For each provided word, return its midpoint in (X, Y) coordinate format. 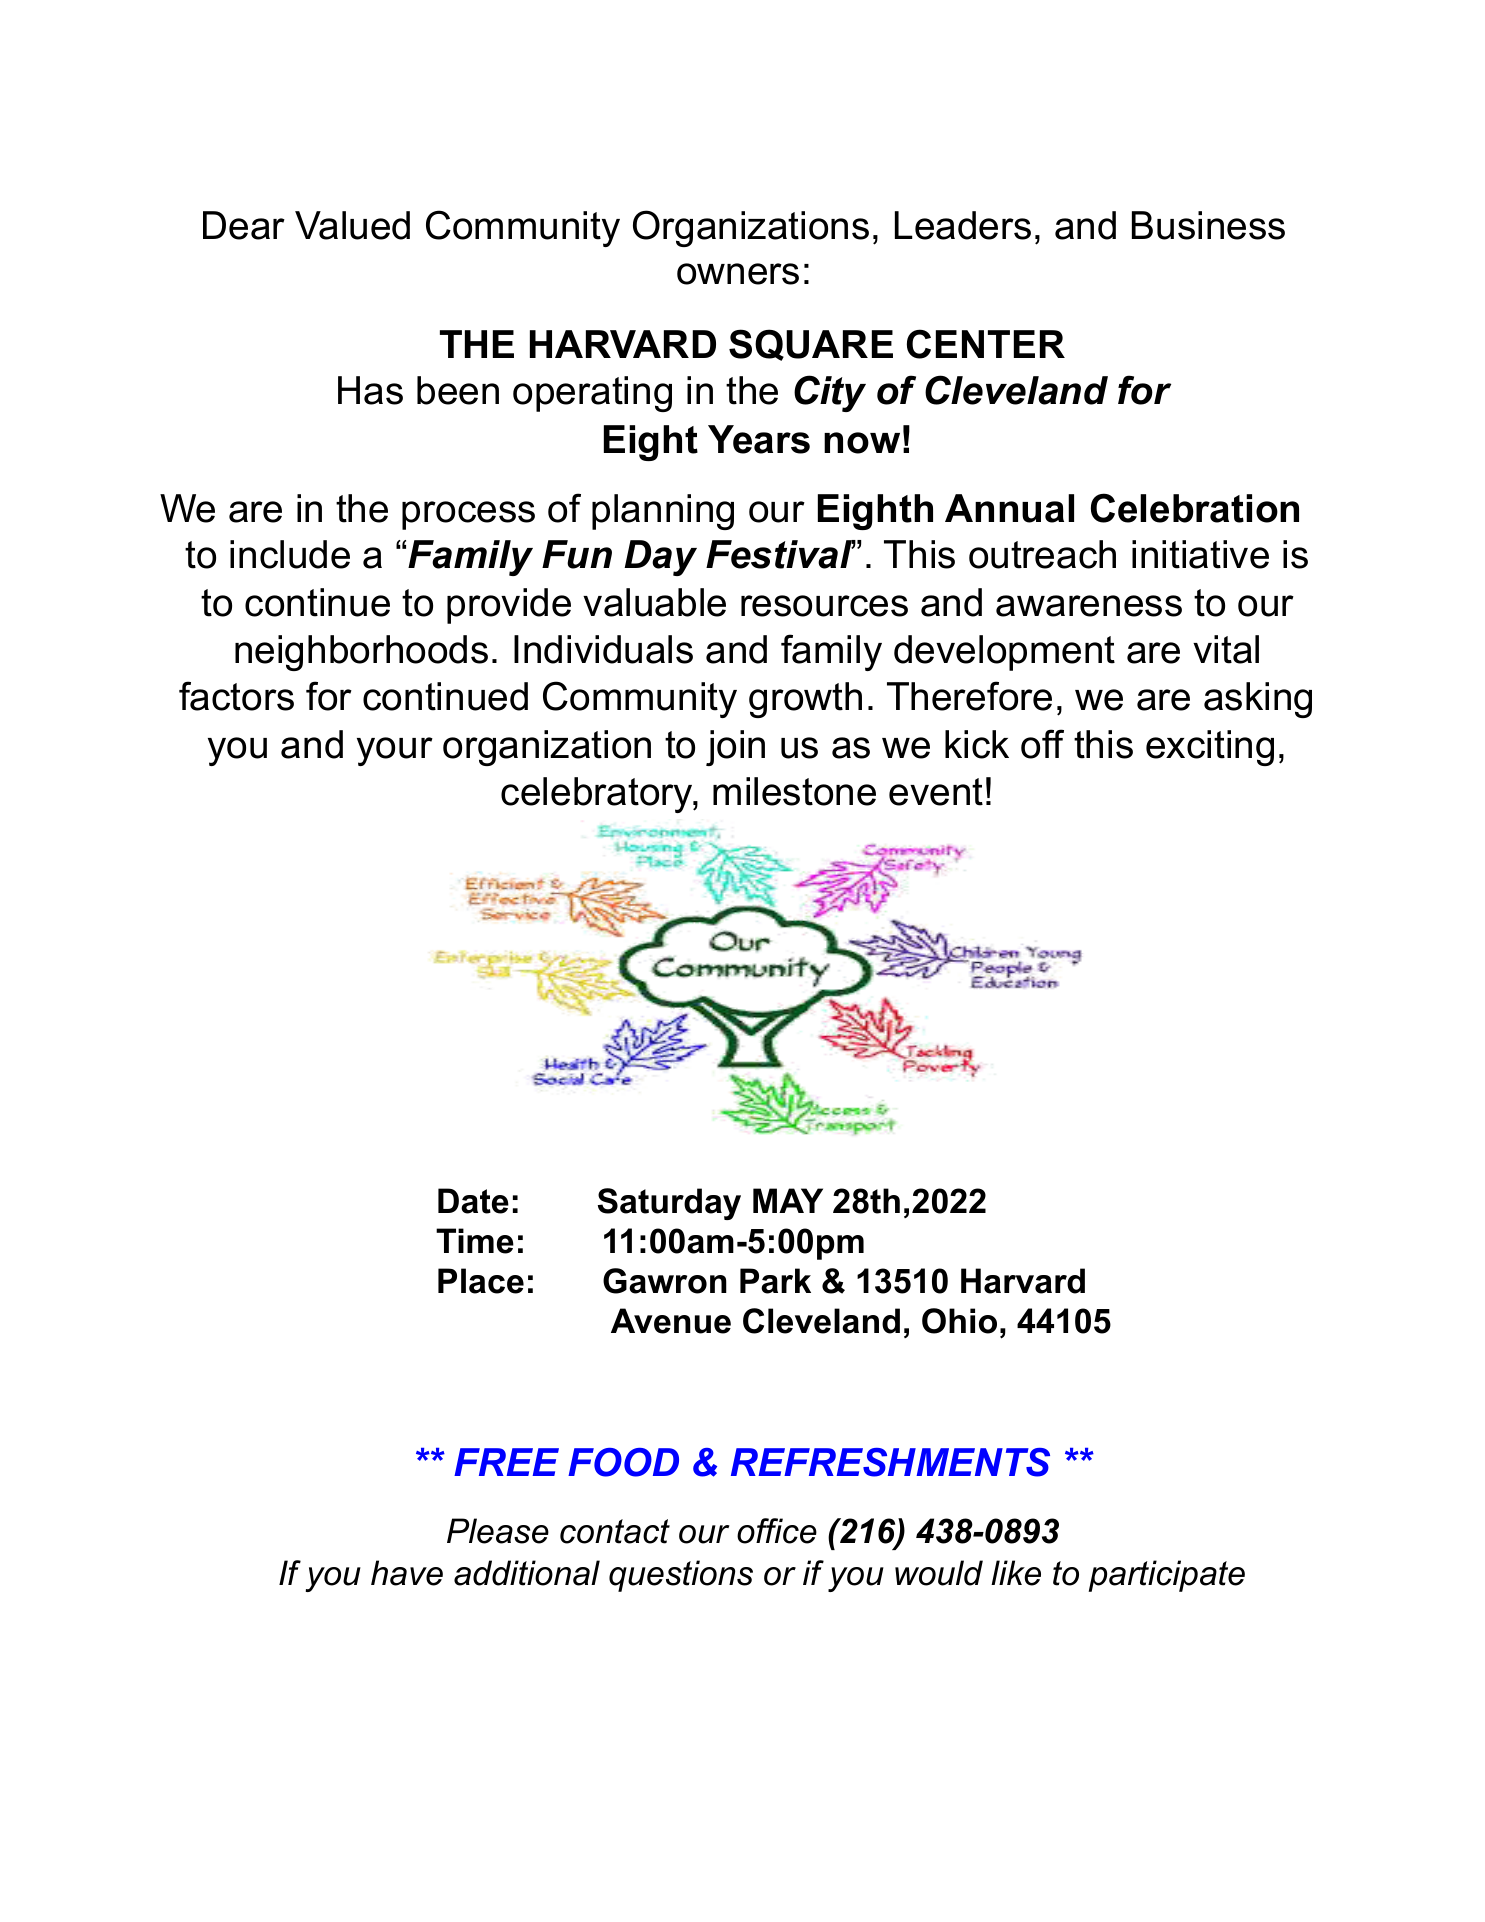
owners (738, 274)
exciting (1210, 748)
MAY (788, 1200)
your (395, 751)
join (735, 748)
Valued (352, 225)
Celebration (1195, 508)
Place (481, 1281)
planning (663, 512)
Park (775, 1281)
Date (473, 1201)
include (290, 554)
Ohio (959, 1321)
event (936, 792)
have (407, 1573)
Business (1208, 225)
